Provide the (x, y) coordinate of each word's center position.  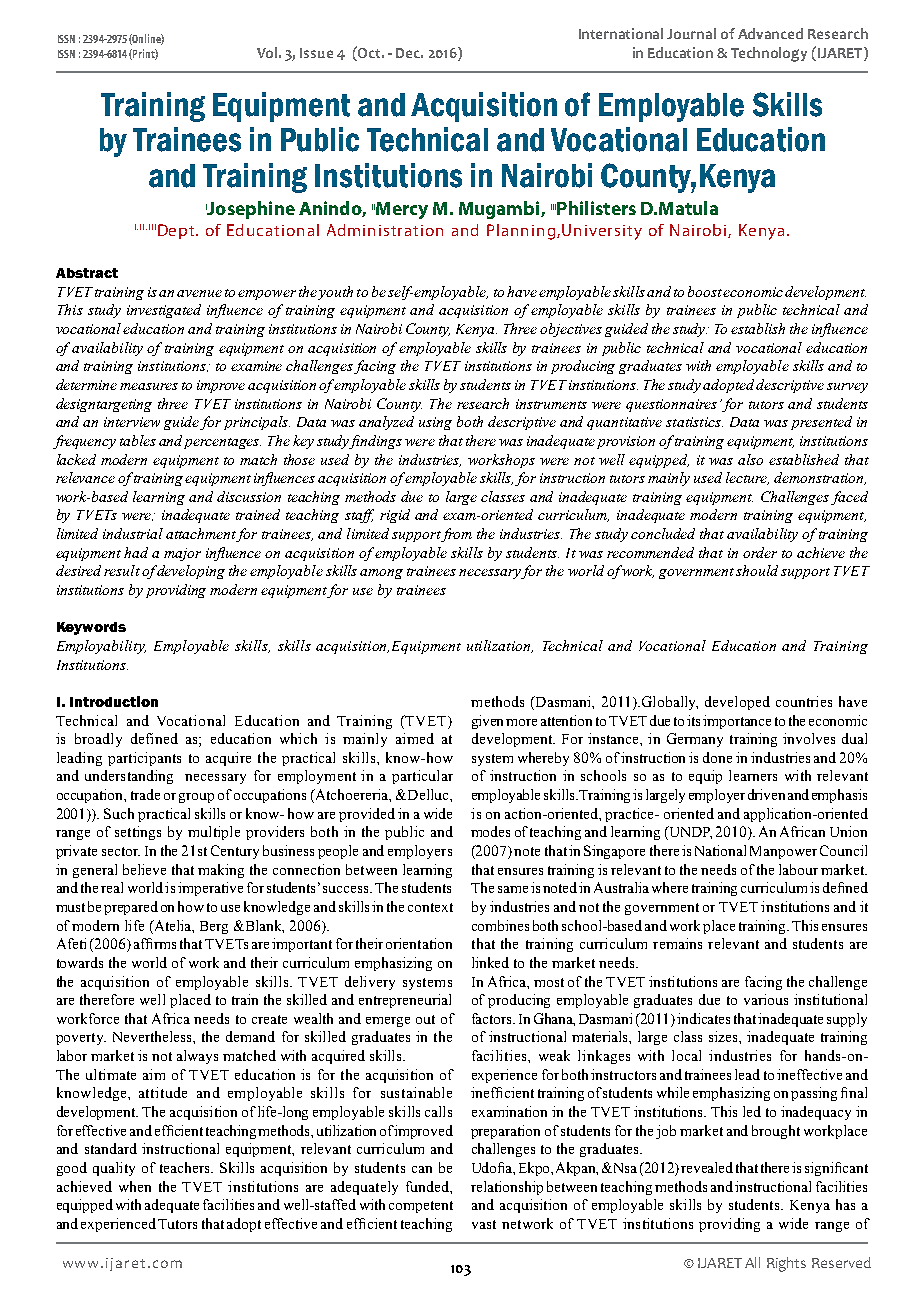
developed (737, 703)
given (489, 722)
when (135, 1186)
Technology (769, 54)
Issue (316, 53)
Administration (385, 230)
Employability (101, 647)
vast (484, 1224)
